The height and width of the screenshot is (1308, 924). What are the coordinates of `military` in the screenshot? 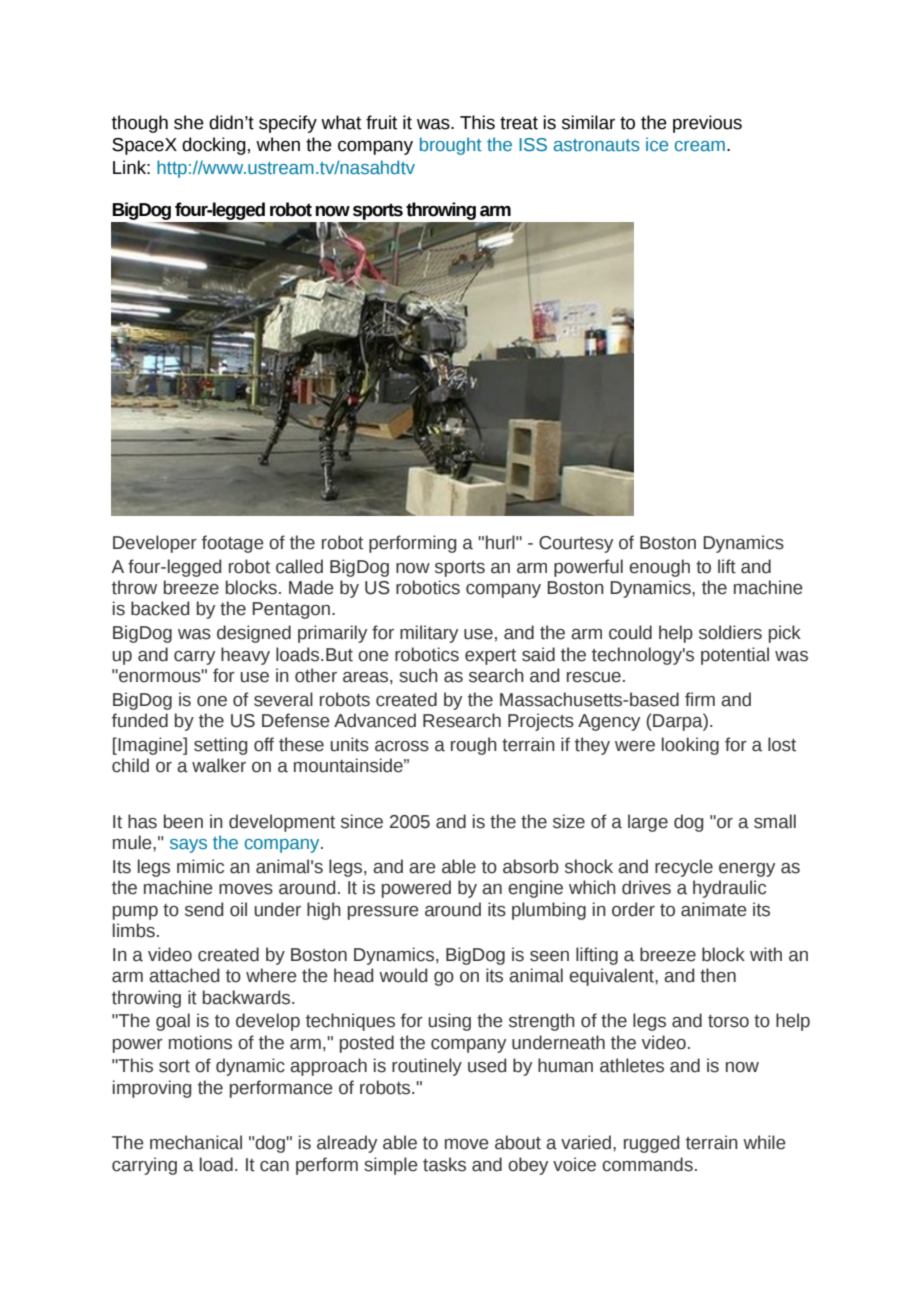 It's located at (429, 634).
